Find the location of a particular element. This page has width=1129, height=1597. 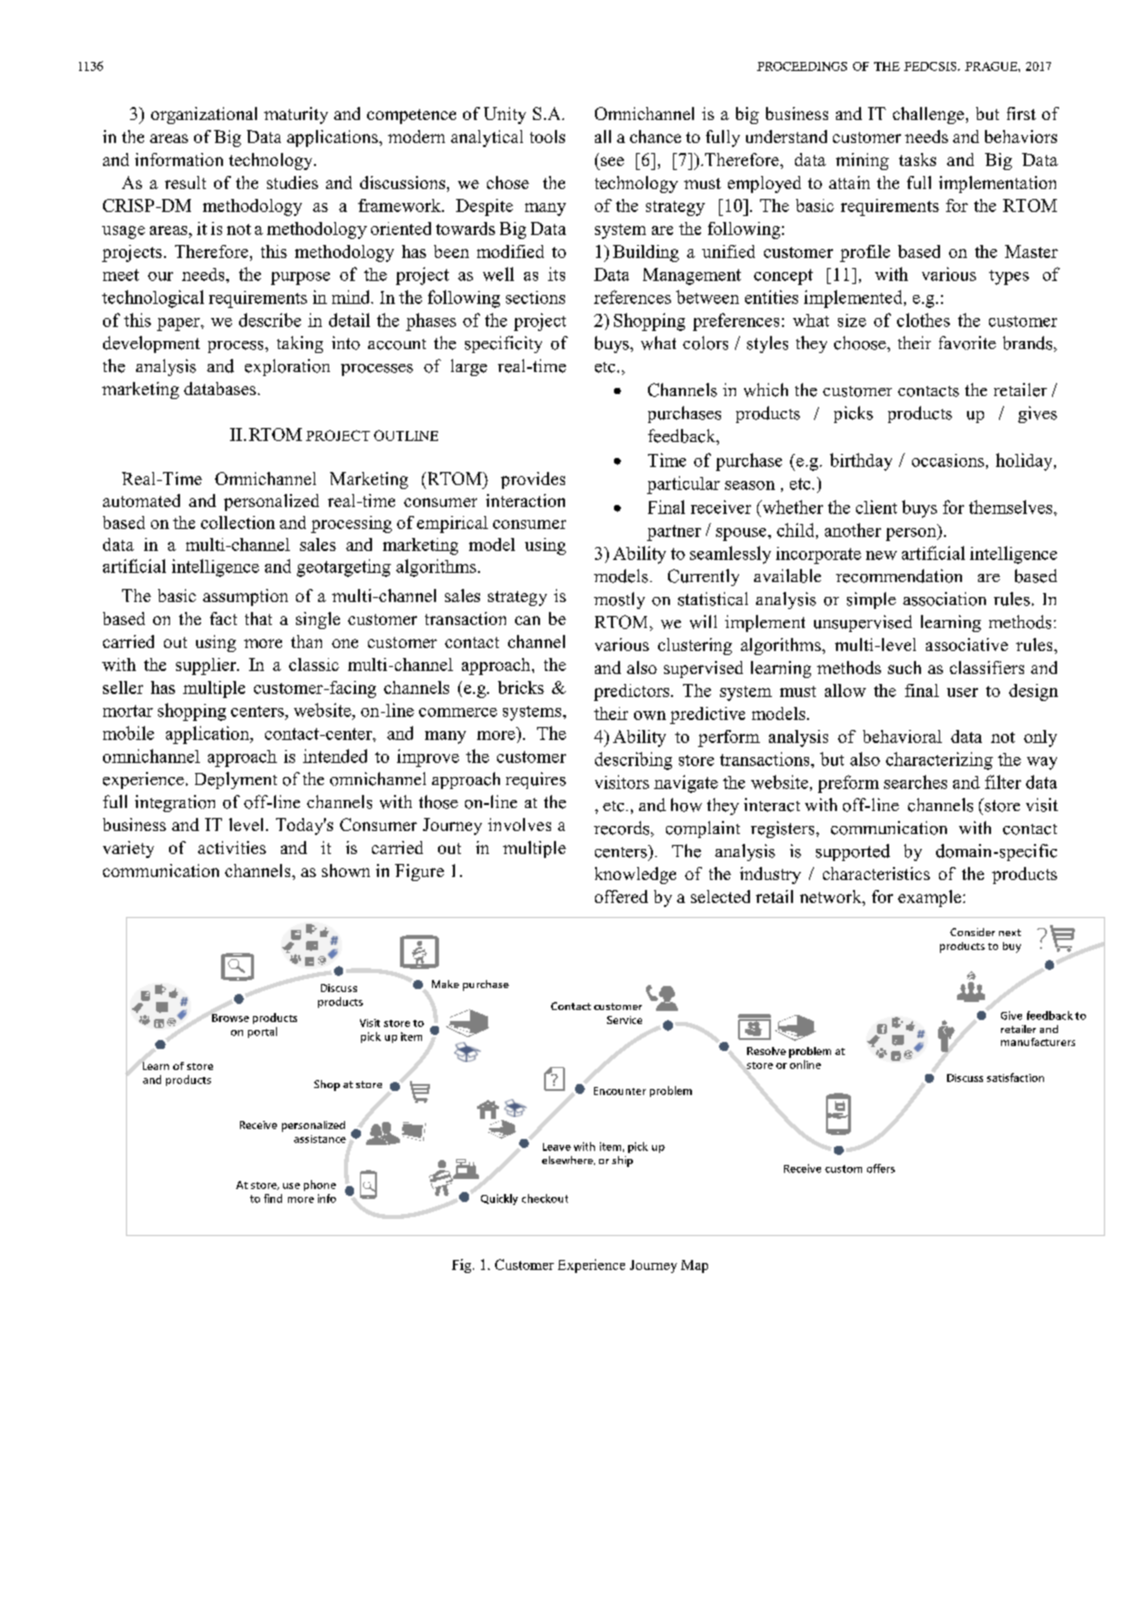

Browse is located at coordinates (230, 1018).
